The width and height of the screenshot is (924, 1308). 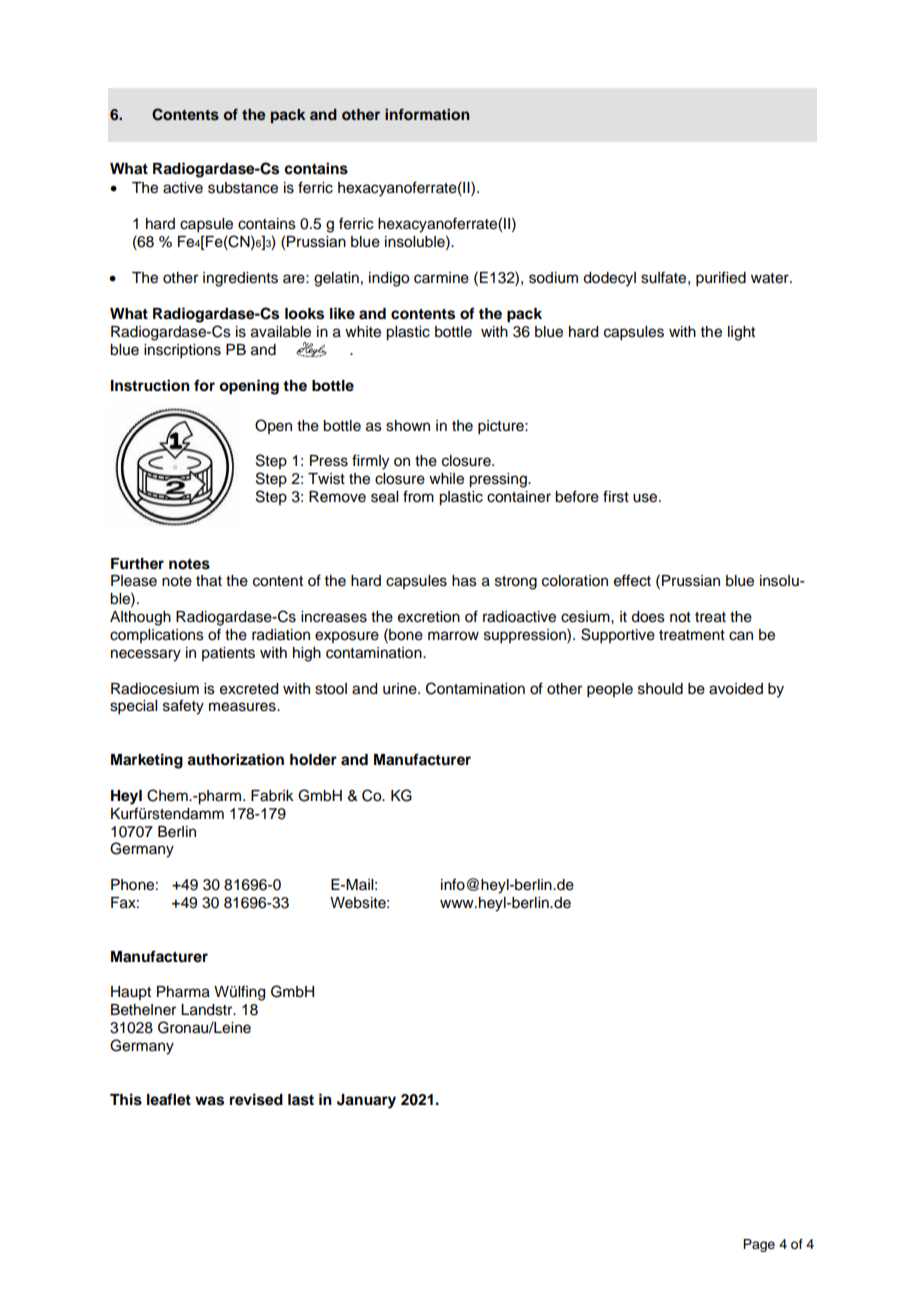 I want to click on purified, so click(x=721, y=279).
